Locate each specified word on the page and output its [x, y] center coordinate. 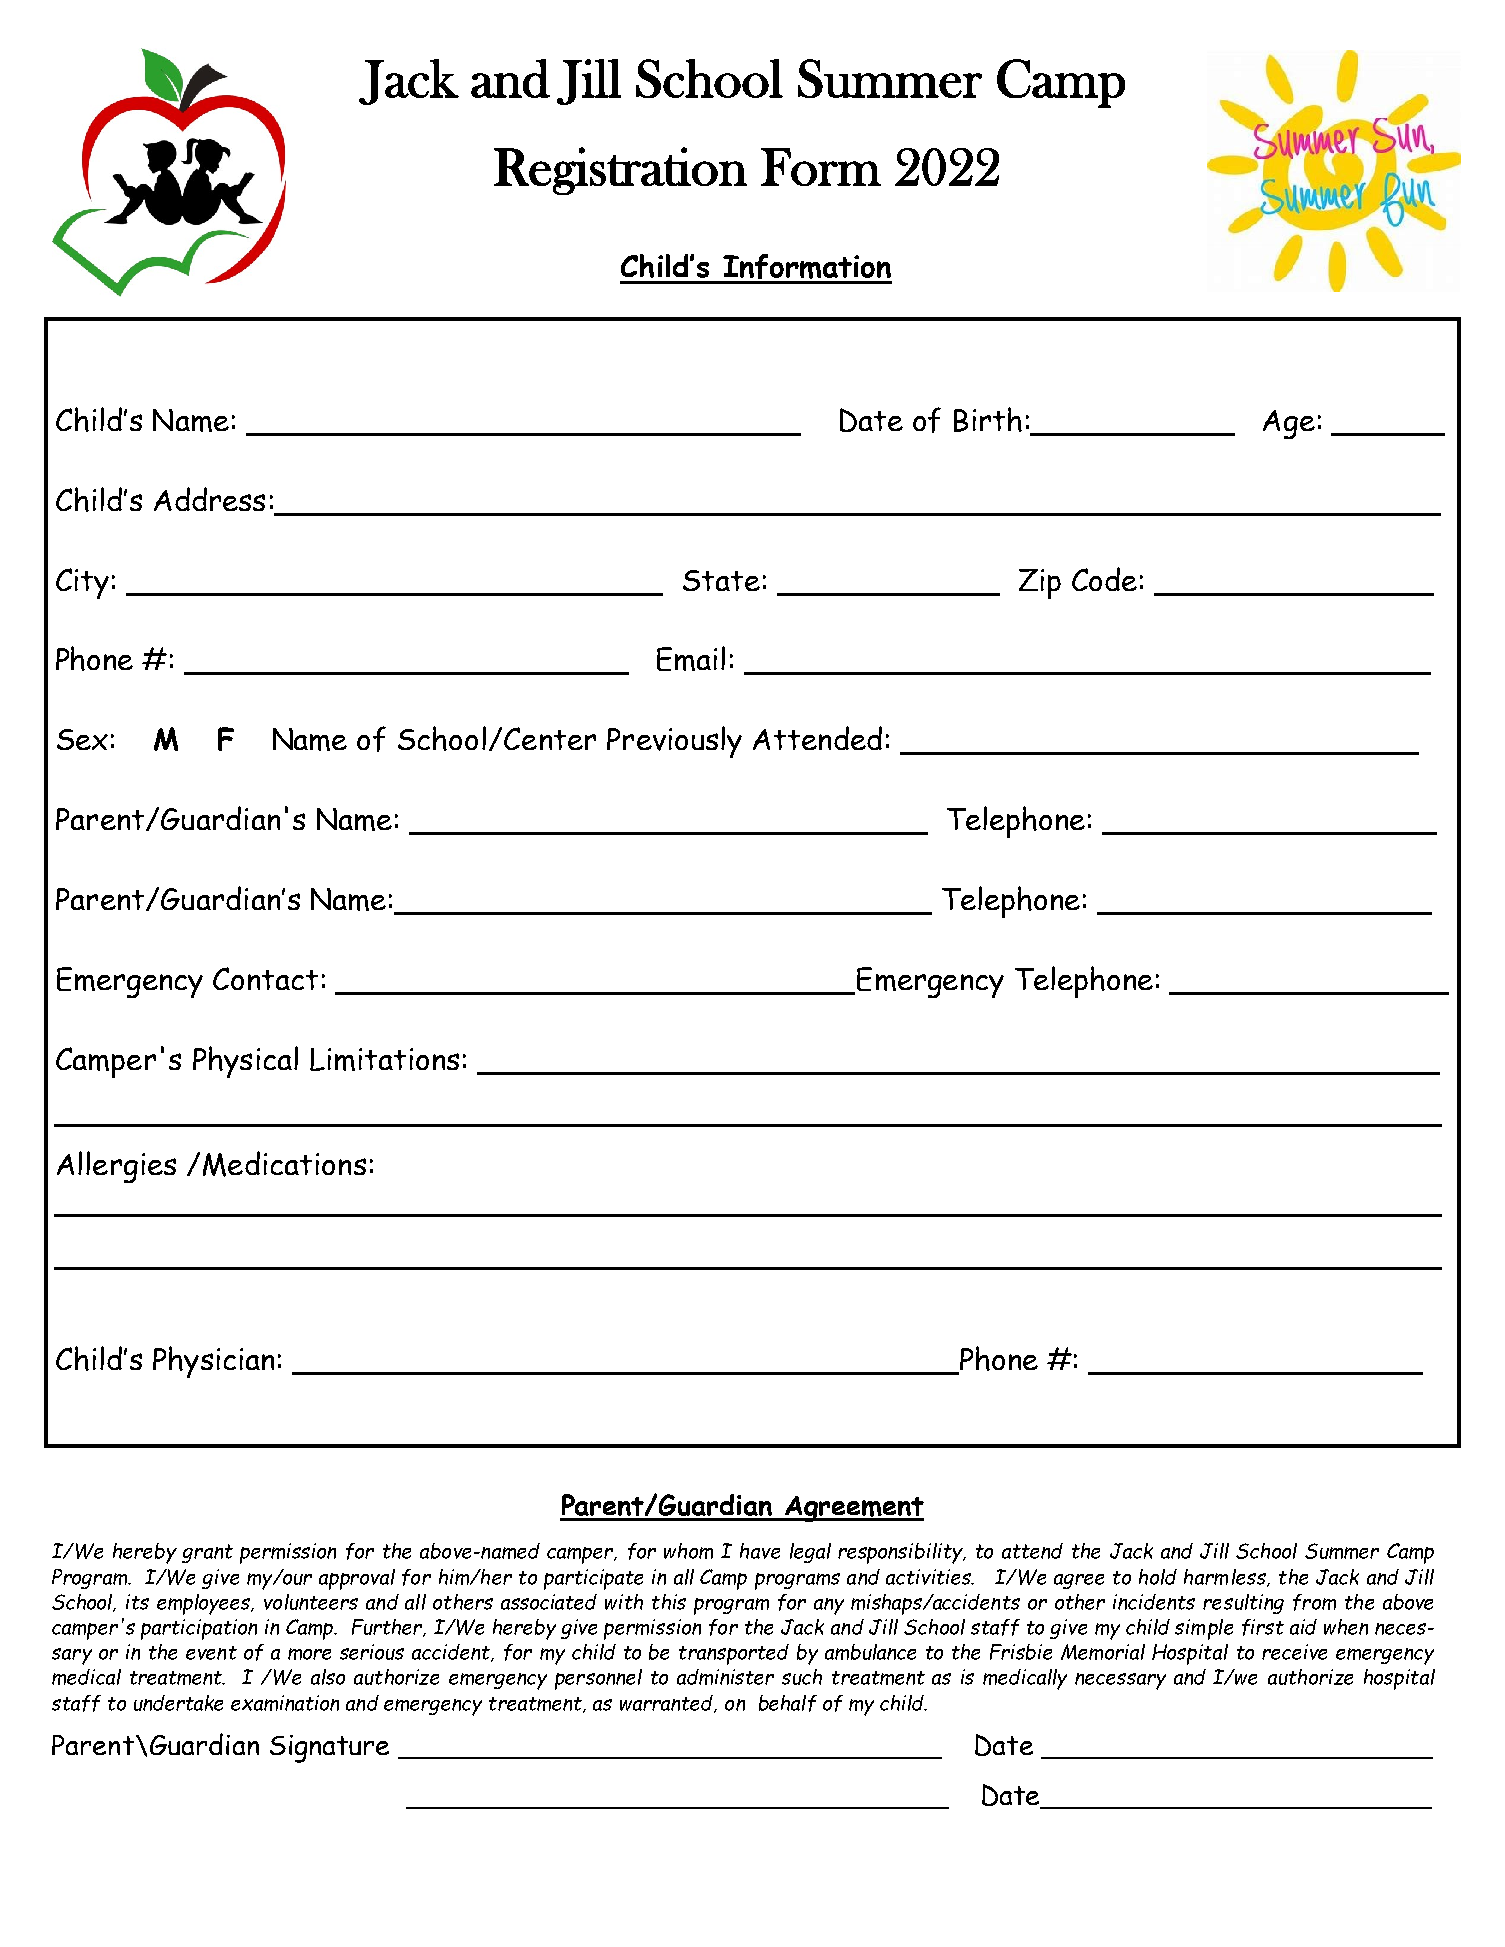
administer [725, 1677]
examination [285, 1703]
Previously [674, 742]
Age [1289, 424]
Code [1104, 579]
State [721, 580]
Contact [265, 978]
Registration [620, 171]
